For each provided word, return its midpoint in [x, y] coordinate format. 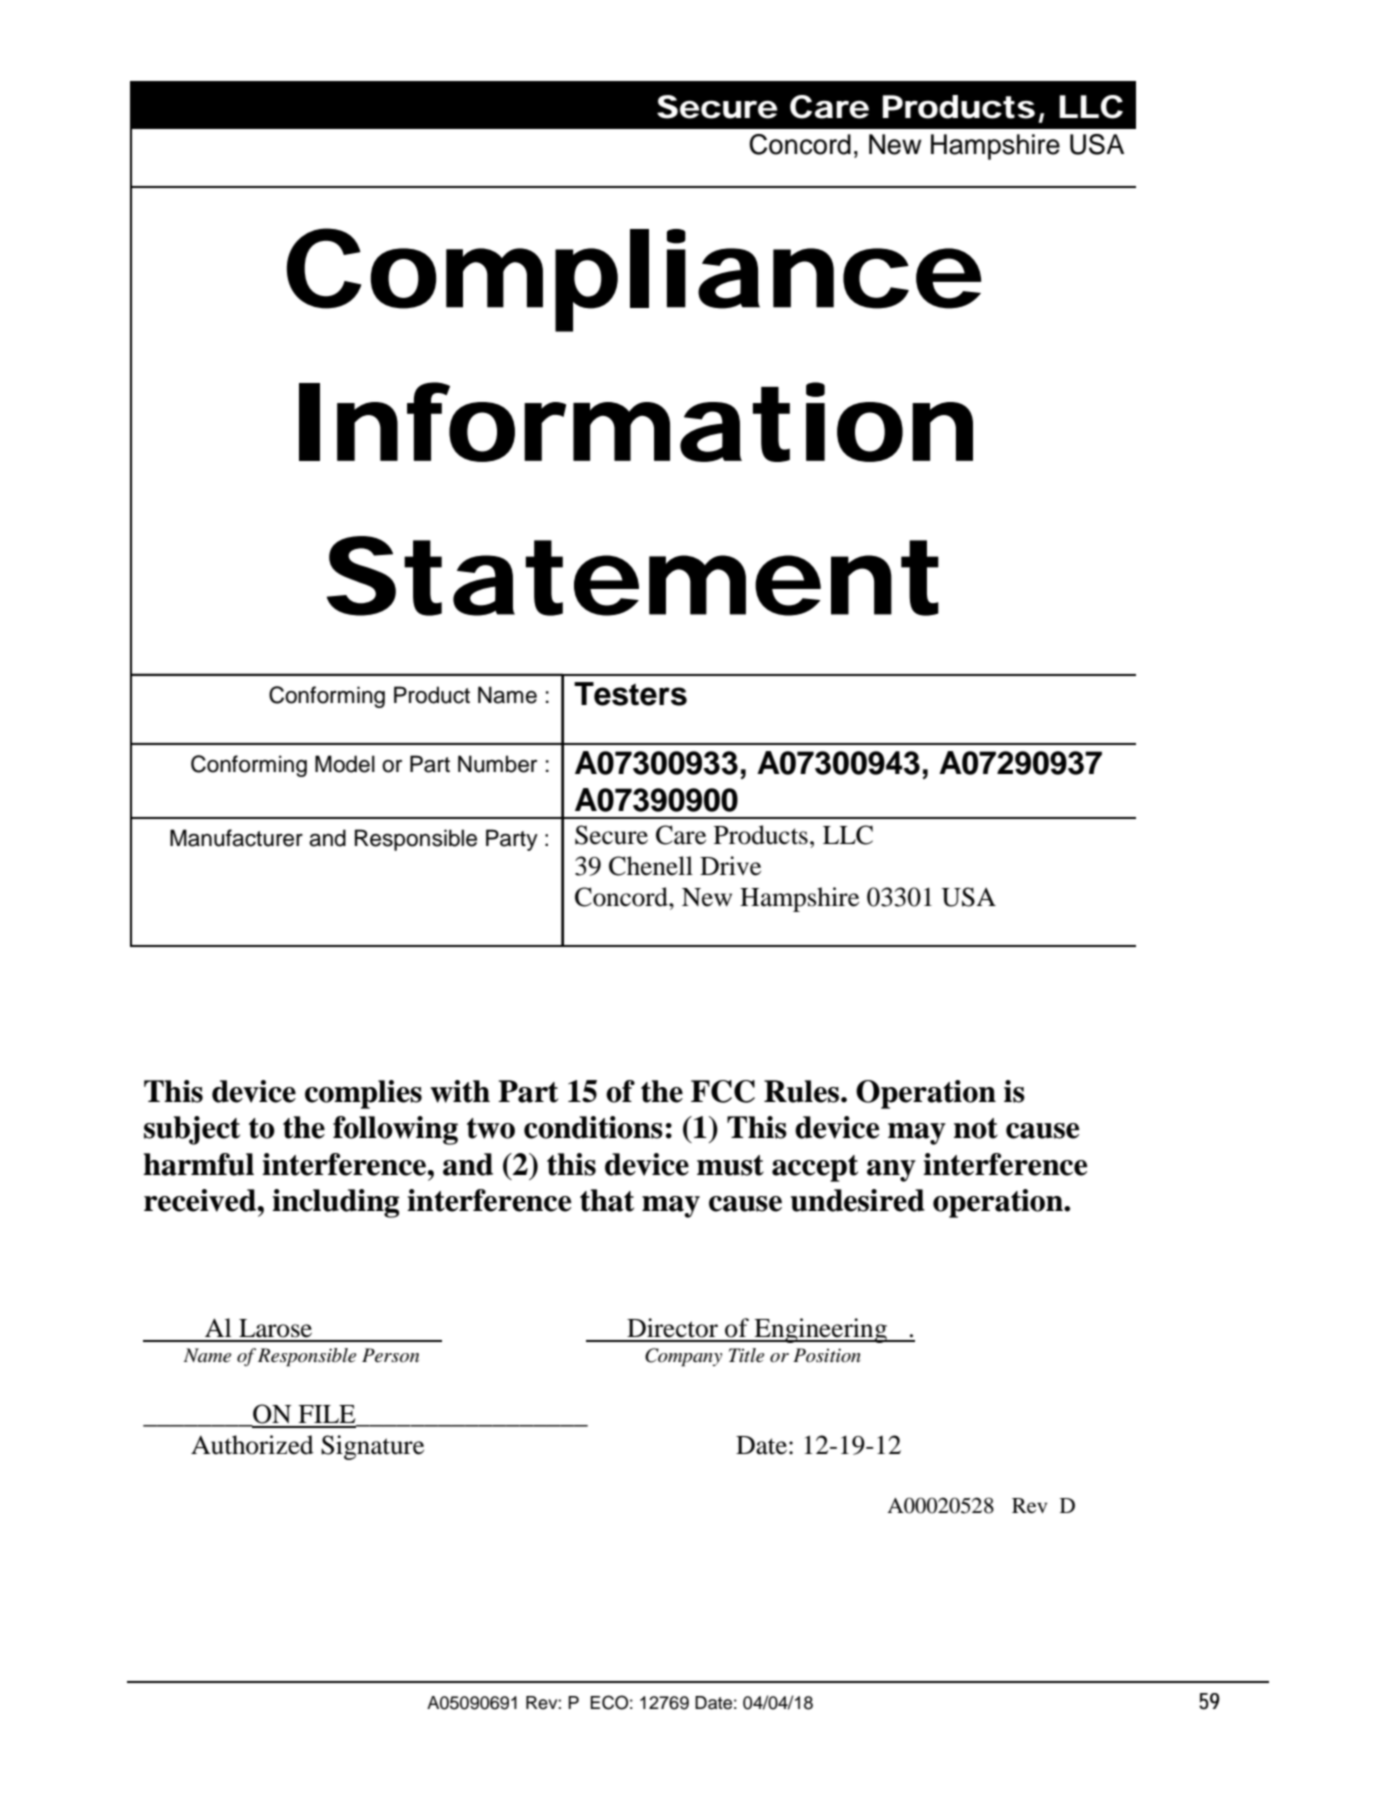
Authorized [252, 1445]
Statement [633, 576]
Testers [630, 694]
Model [345, 764]
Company [683, 1357]
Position [827, 1355]
